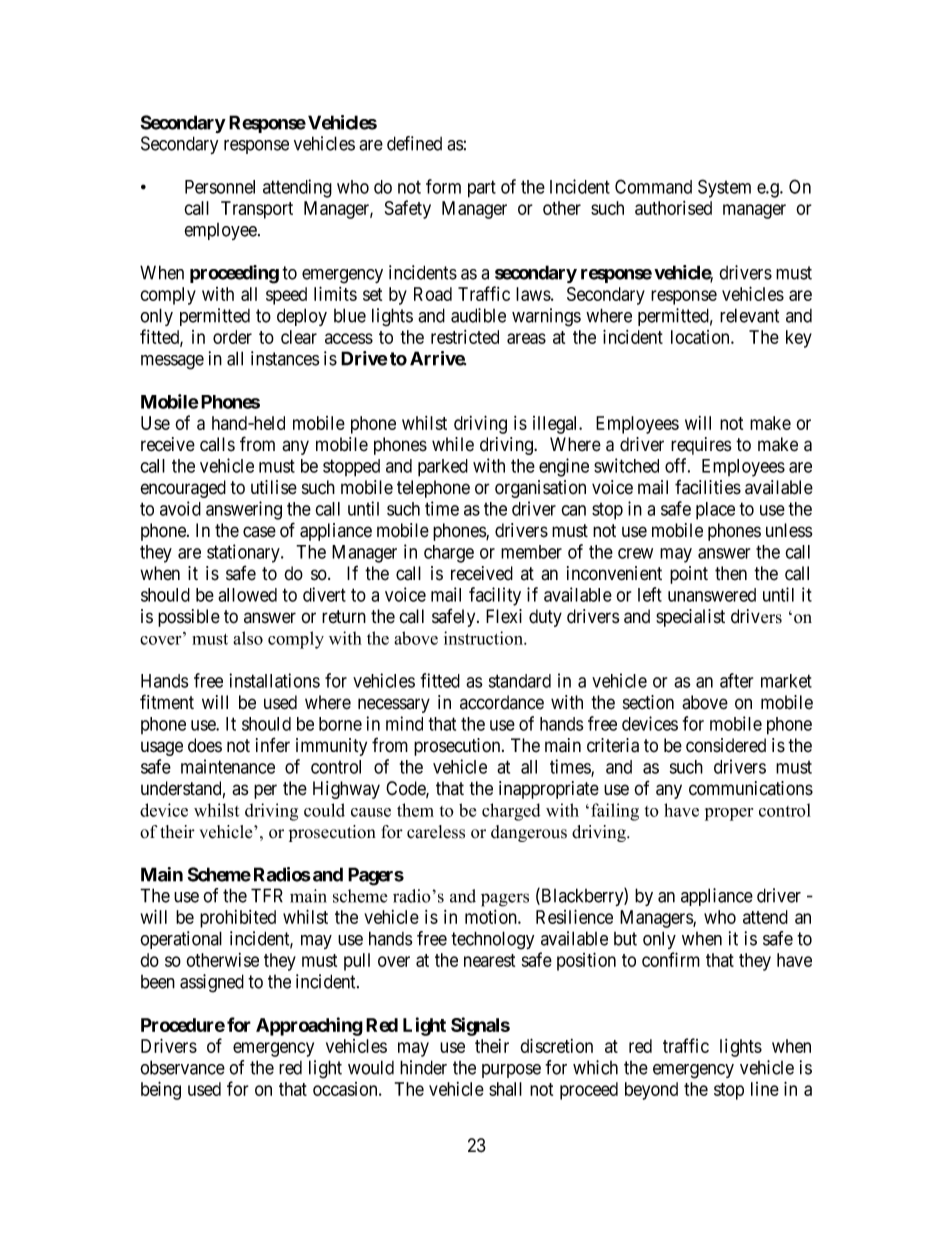 Image resolution: width=952 pixels, height=1233 pixels. What do you see at coordinates (443, 468) in the page?
I see `parked` at bounding box center [443, 468].
